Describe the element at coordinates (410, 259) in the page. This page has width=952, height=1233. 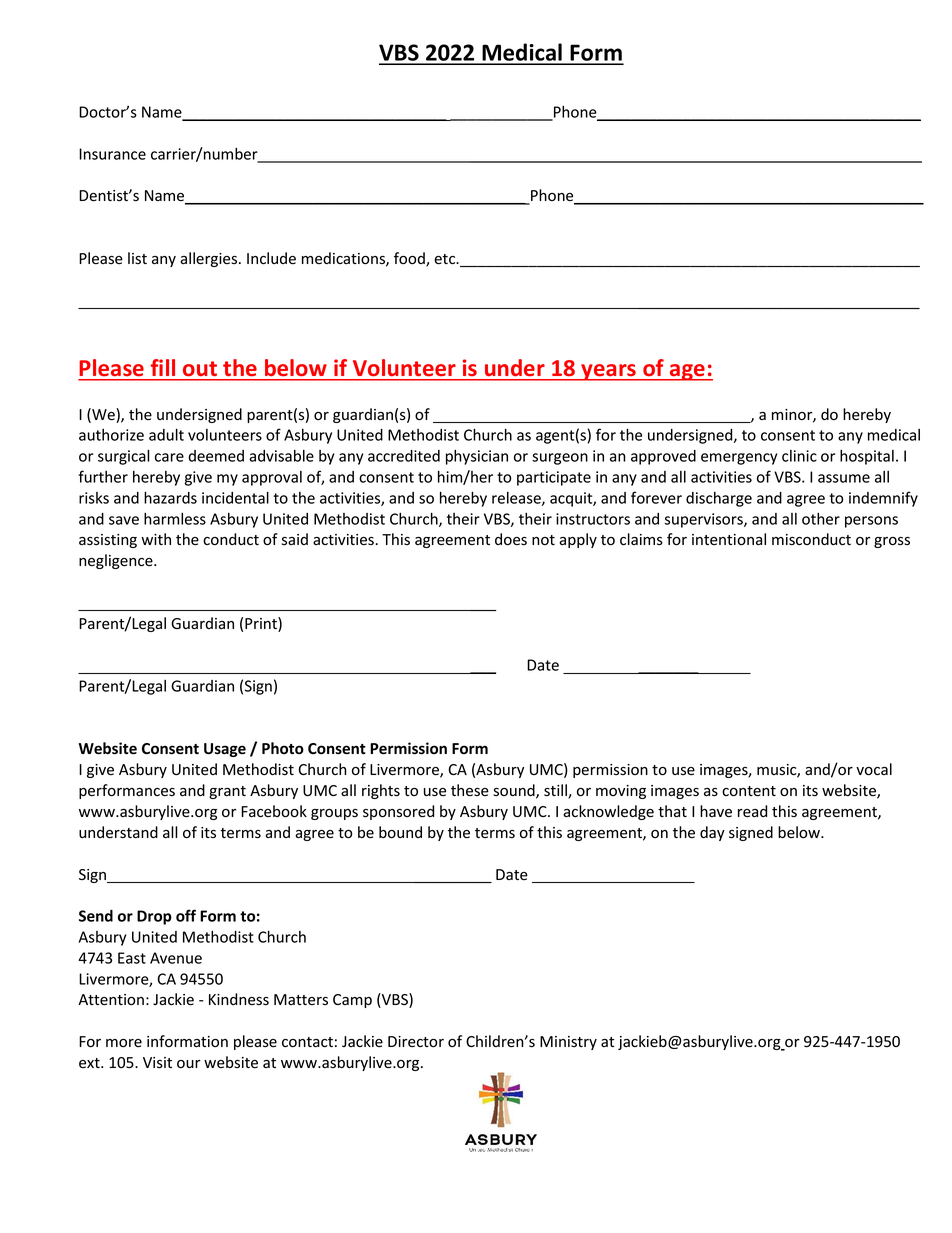
I see `food` at that location.
